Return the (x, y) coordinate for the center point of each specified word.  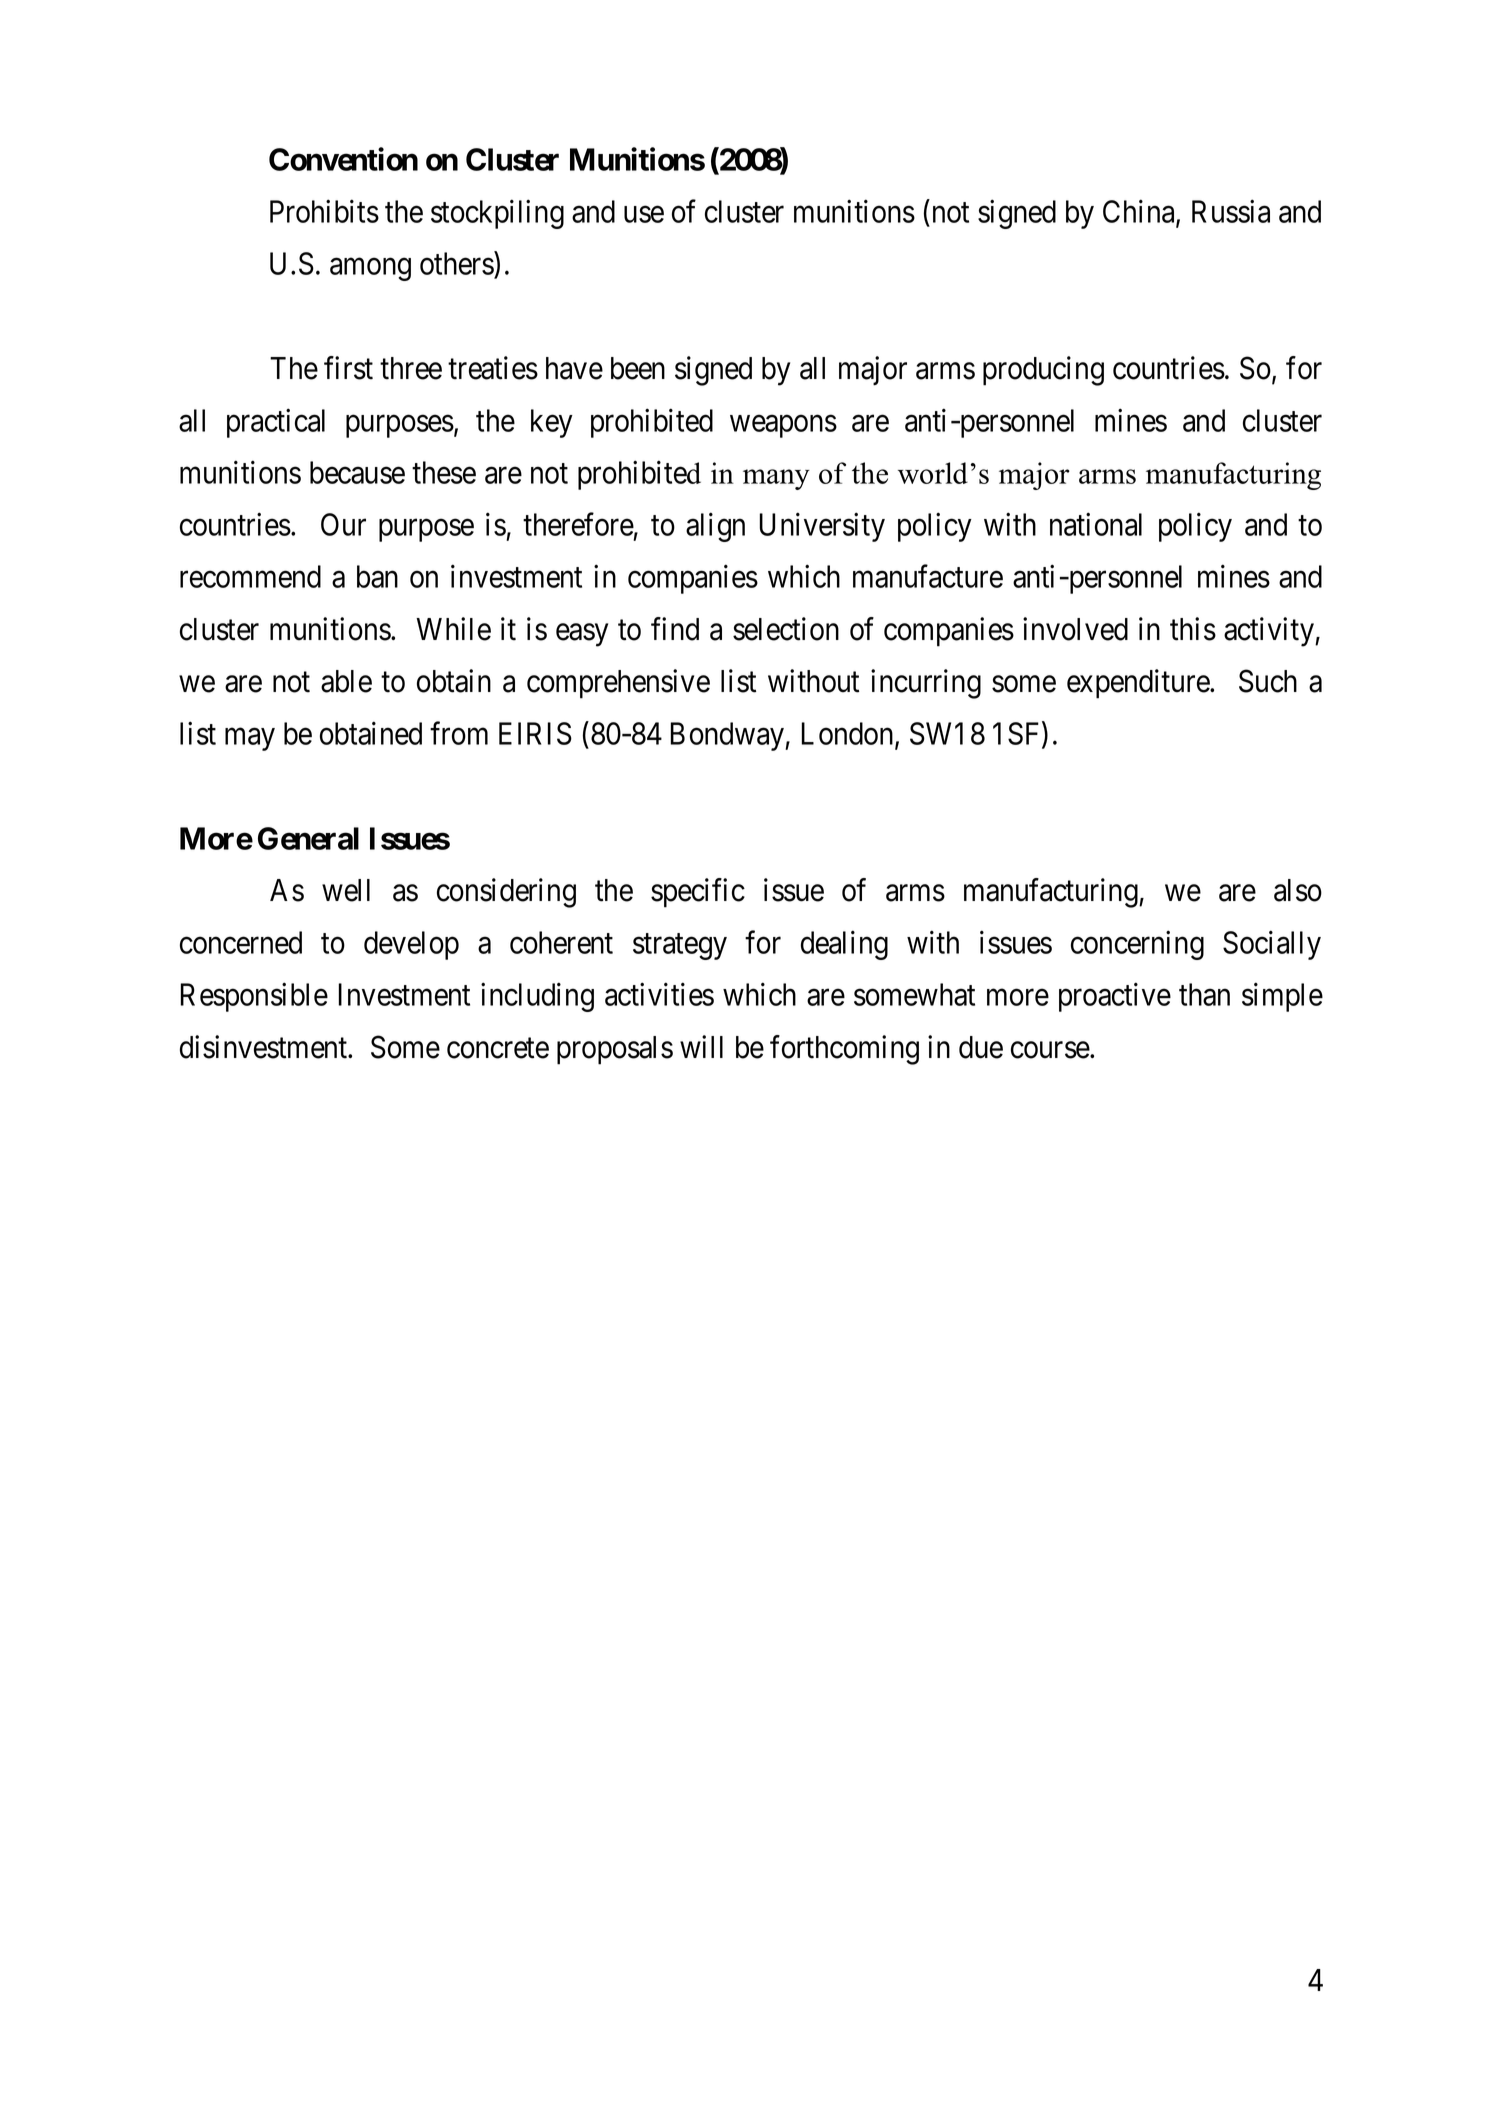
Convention (343, 159)
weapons (783, 426)
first (348, 368)
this (1193, 629)
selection (786, 629)
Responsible (254, 997)
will (701, 1046)
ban (377, 576)
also (1298, 890)
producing (1043, 371)
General (308, 838)
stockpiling (497, 214)
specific (698, 893)
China (1140, 213)
